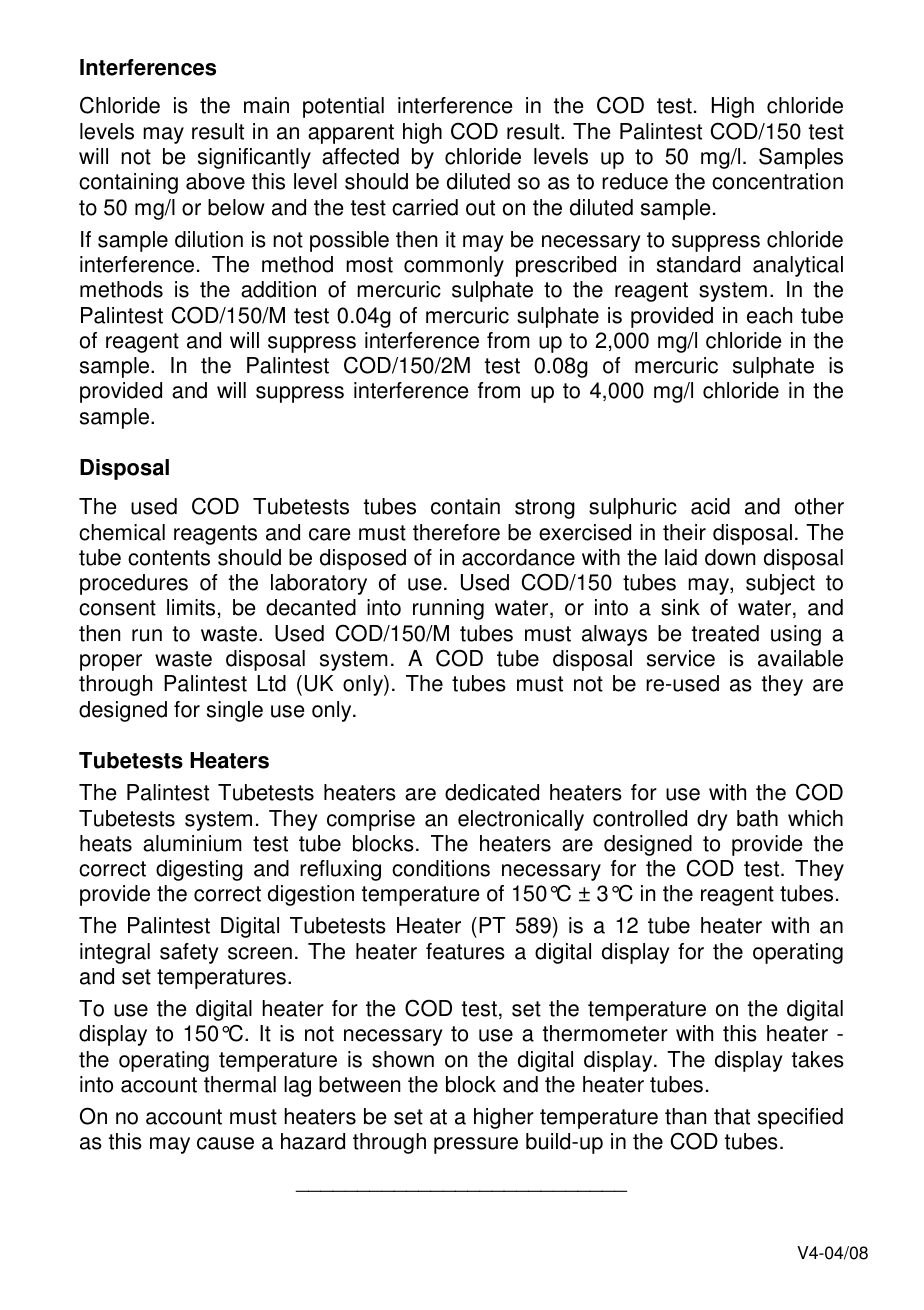  I want to click on cause, so click(225, 1143).
